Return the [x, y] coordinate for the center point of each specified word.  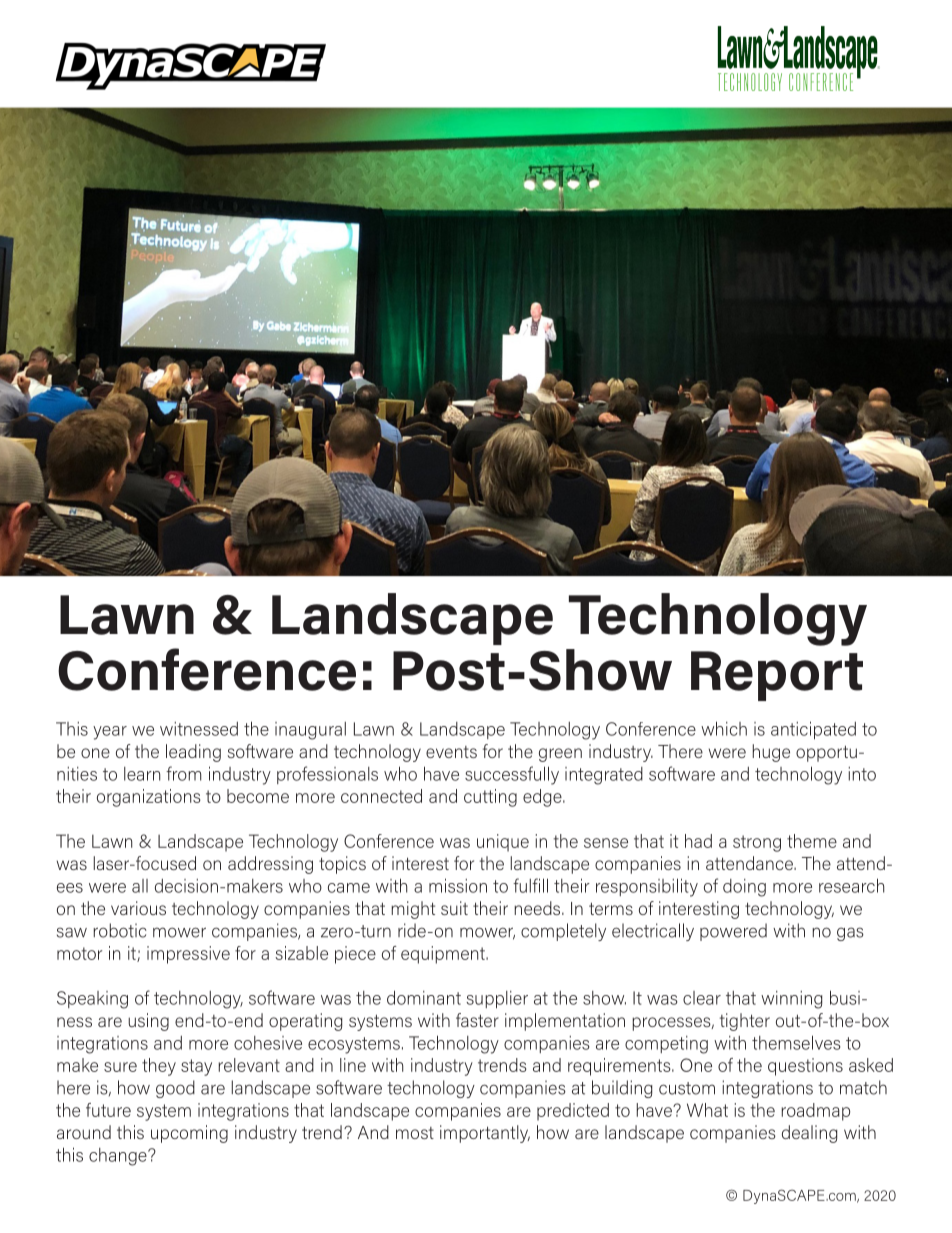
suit [454, 908]
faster [477, 1020]
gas [850, 934]
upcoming [189, 1134]
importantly [485, 1134]
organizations [149, 798]
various [138, 908]
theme [812, 841]
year [110, 733]
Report [777, 676]
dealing [810, 1134]
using [148, 1022]
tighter [745, 1022]
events [451, 752]
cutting [490, 798]
